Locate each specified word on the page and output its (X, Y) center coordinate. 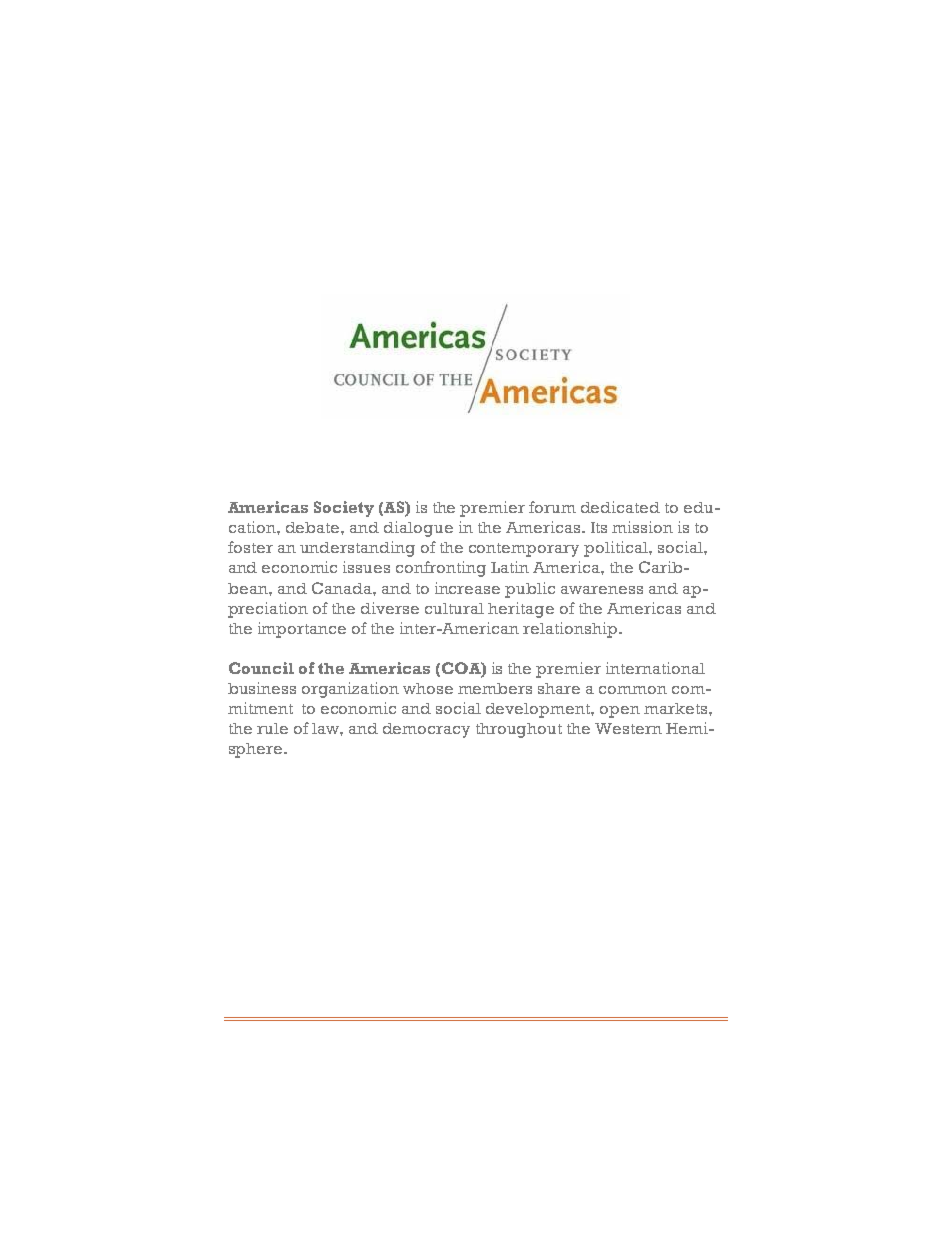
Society (344, 509)
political (617, 549)
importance (302, 630)
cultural (454, 608)
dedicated (620, 507)
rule (272, 728)
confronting (441, 569)
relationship (571, 630)
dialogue (418, 529)
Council (261, 668)
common (633, 690)
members (495, 688)
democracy (426, 730)
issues (366, 567)
